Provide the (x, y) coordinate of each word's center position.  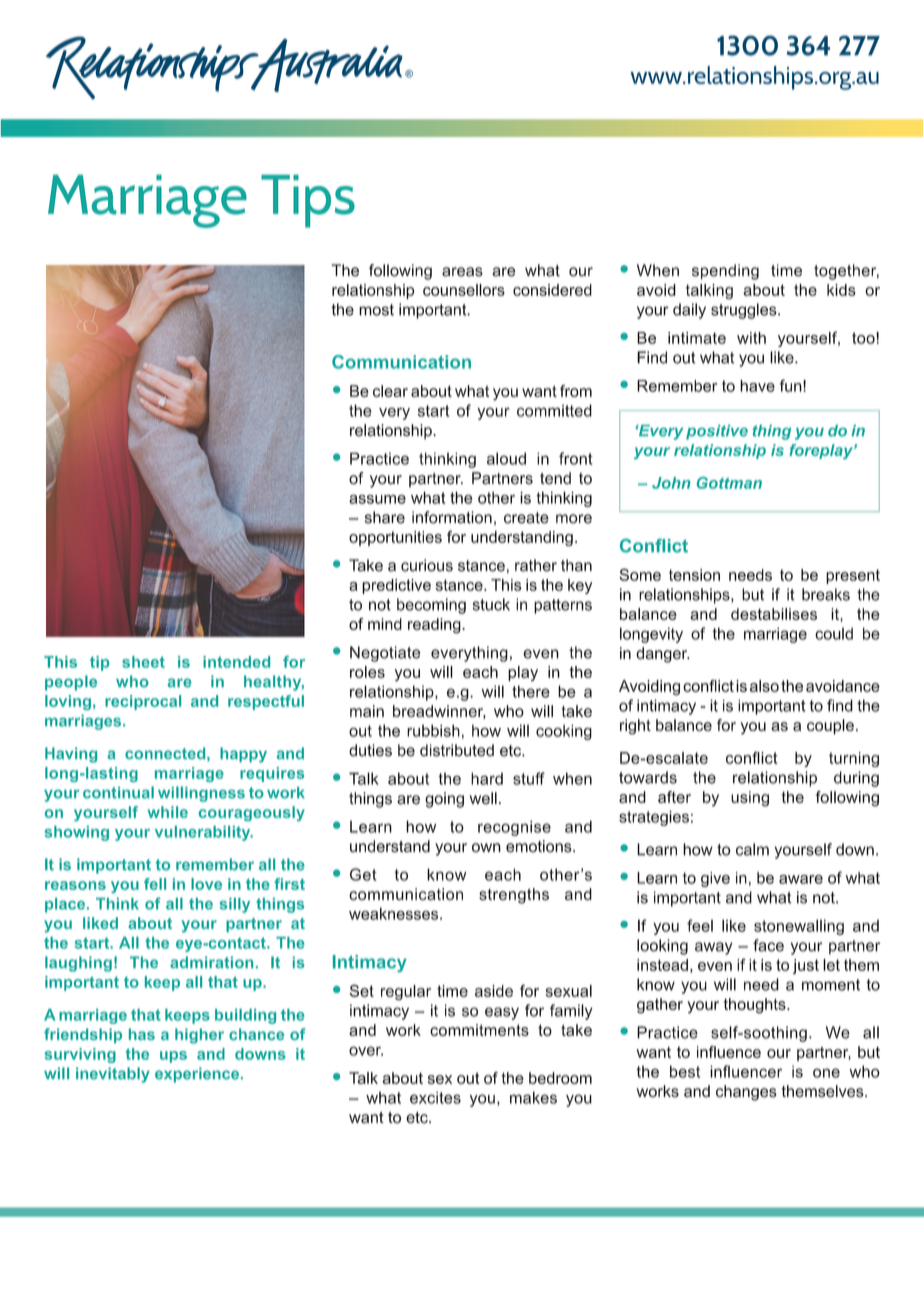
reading (435, 626)
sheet (143, 662)
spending (725, 272)
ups (173, 1057)
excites (435, 1098)
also (764, 686)
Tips (308, 201)
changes (746, 1093)
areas (462, 272)
